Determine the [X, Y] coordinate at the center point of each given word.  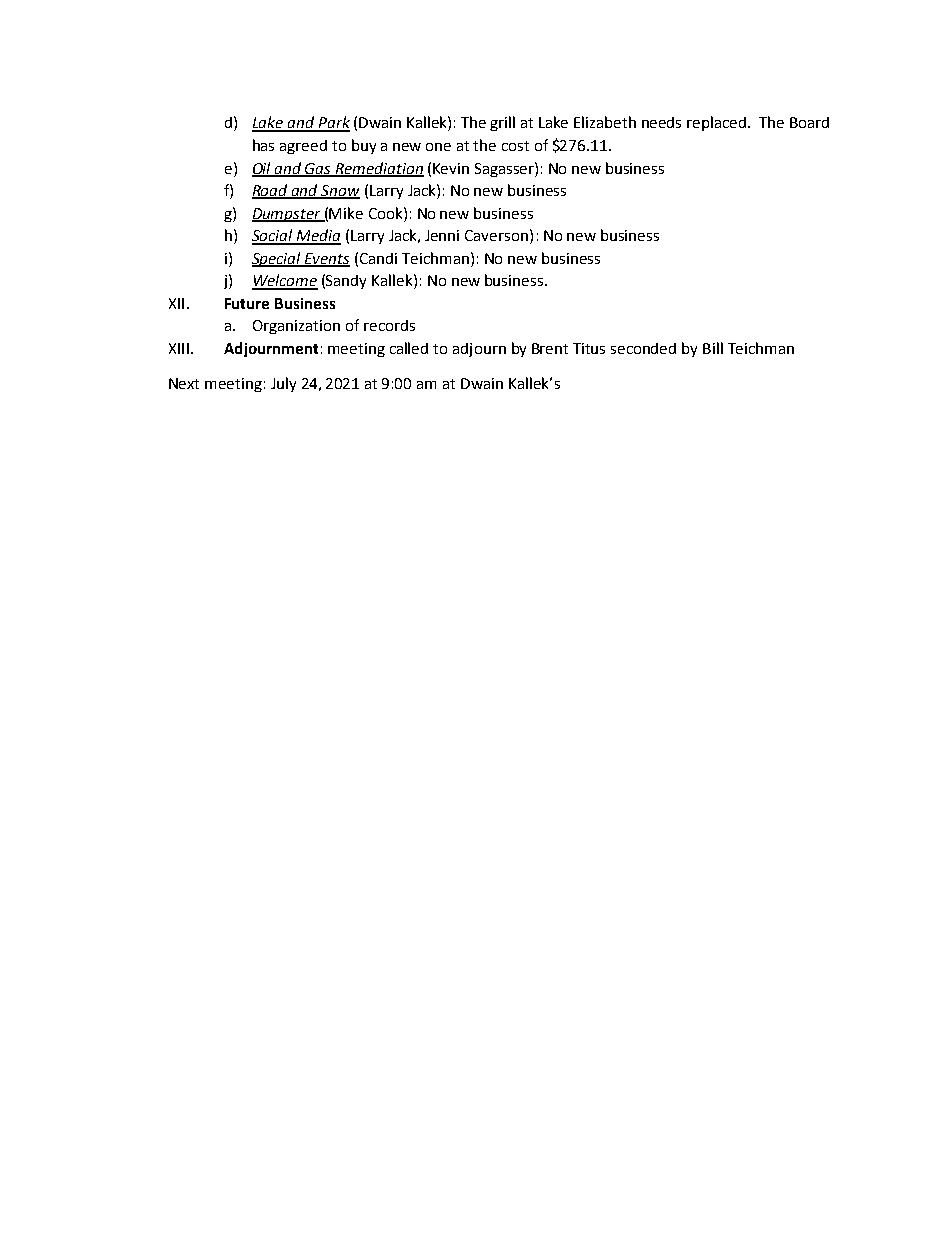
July [283, 384]
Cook [387, 213]
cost [515, 146]
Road [271, 191]
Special [277, 259]
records [389, 325]
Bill [713, 348]
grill [502, 123]
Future [247, 303]
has [263, 145]
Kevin [451, 168]
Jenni [442, 235]
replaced [716, 123]
